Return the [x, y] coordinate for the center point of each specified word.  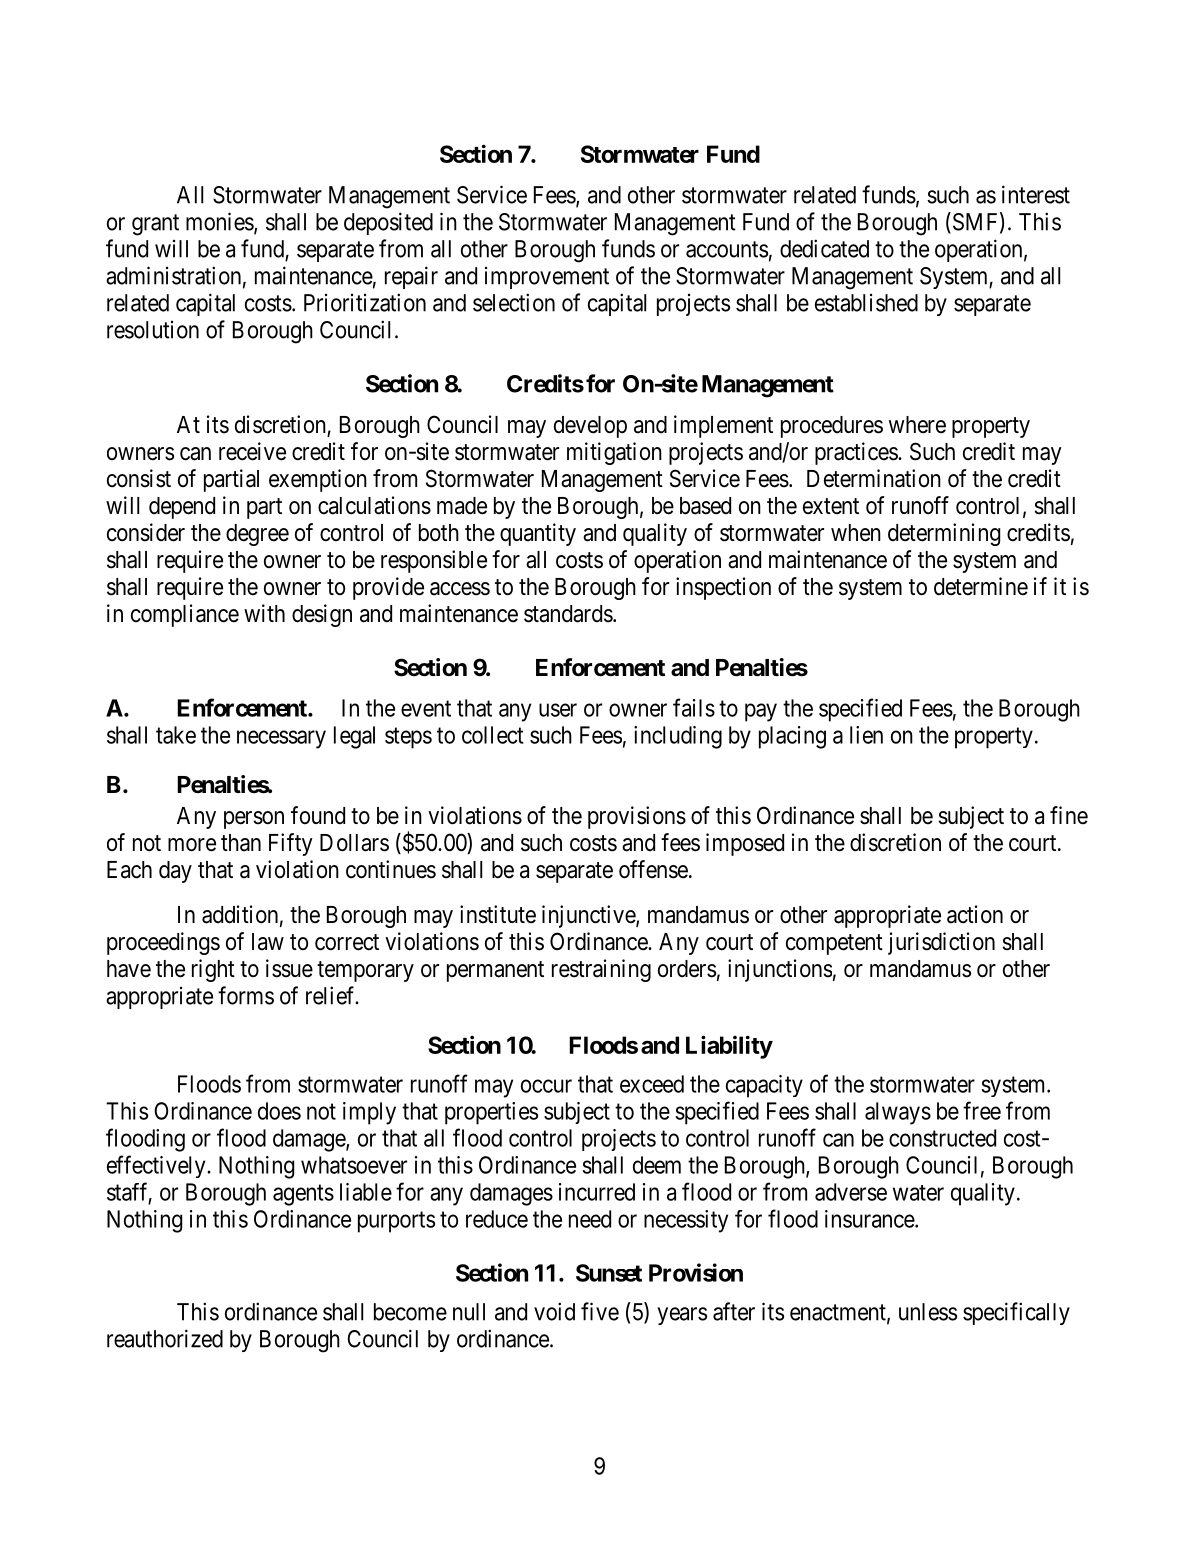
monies [220, 221]
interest [1036, 194]
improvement [547, 278]
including [678, 737]
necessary [281, 739]
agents [303, 1195]
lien [866, 735]
